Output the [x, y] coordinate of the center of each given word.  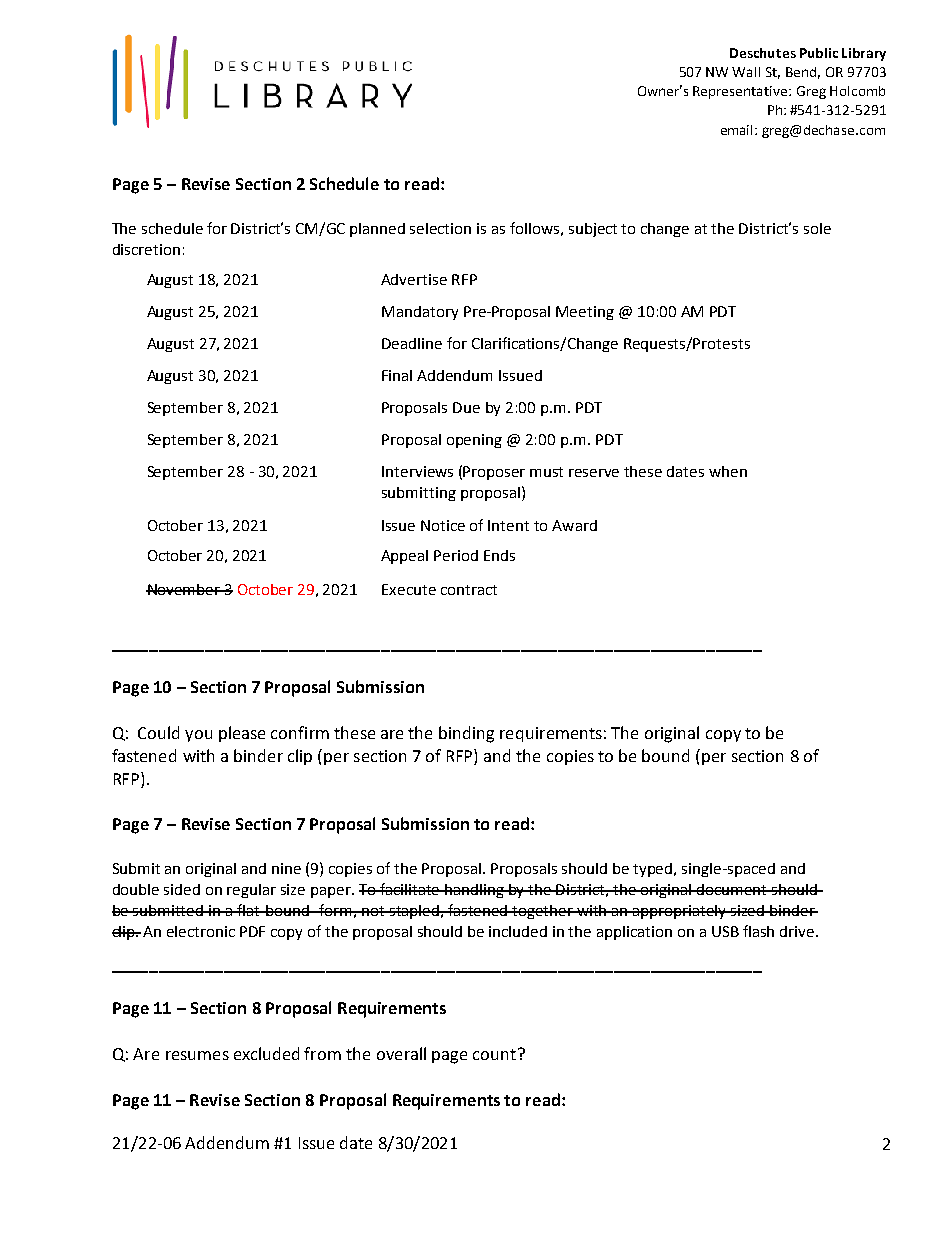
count [496, 1054]
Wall [746, 72]
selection [440, 228]
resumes [197, 1055]
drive [798, 931]
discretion [146, 249]
